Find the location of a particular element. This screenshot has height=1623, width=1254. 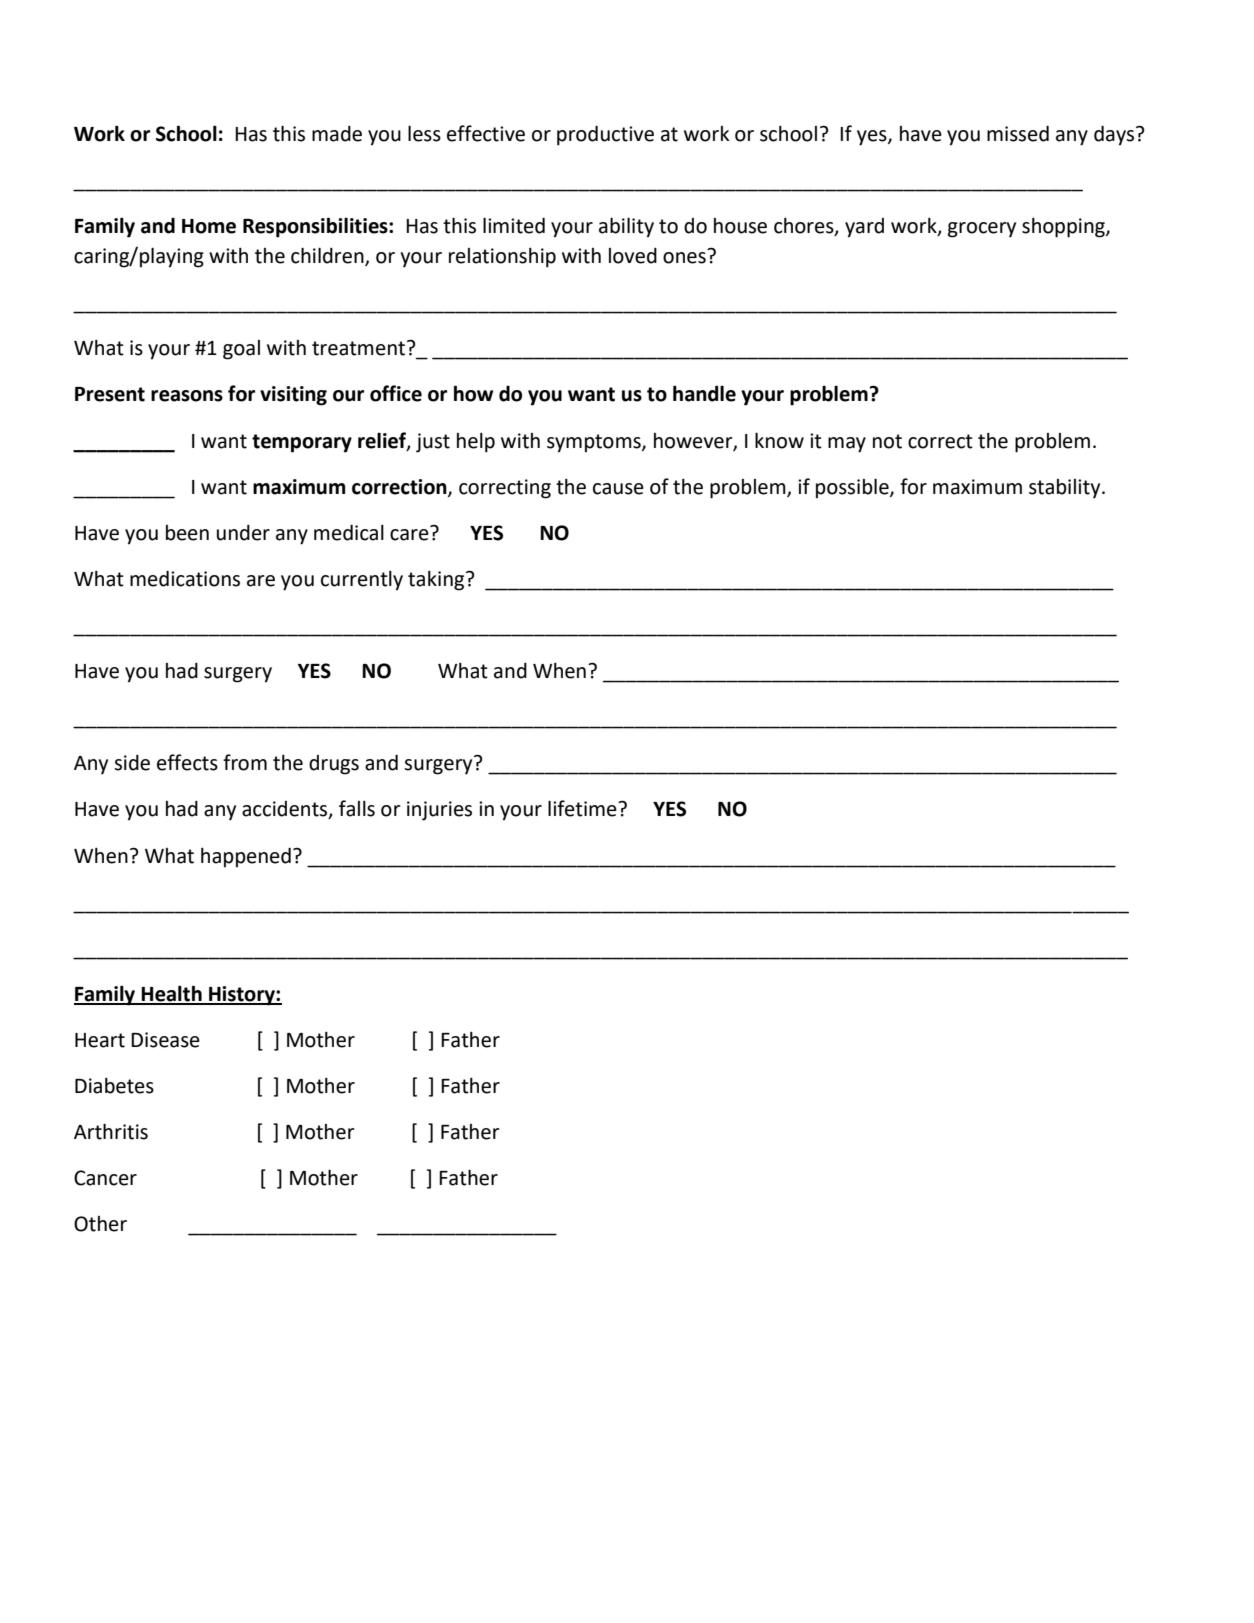

Arthritis is located at coordinates (111, 1131).
